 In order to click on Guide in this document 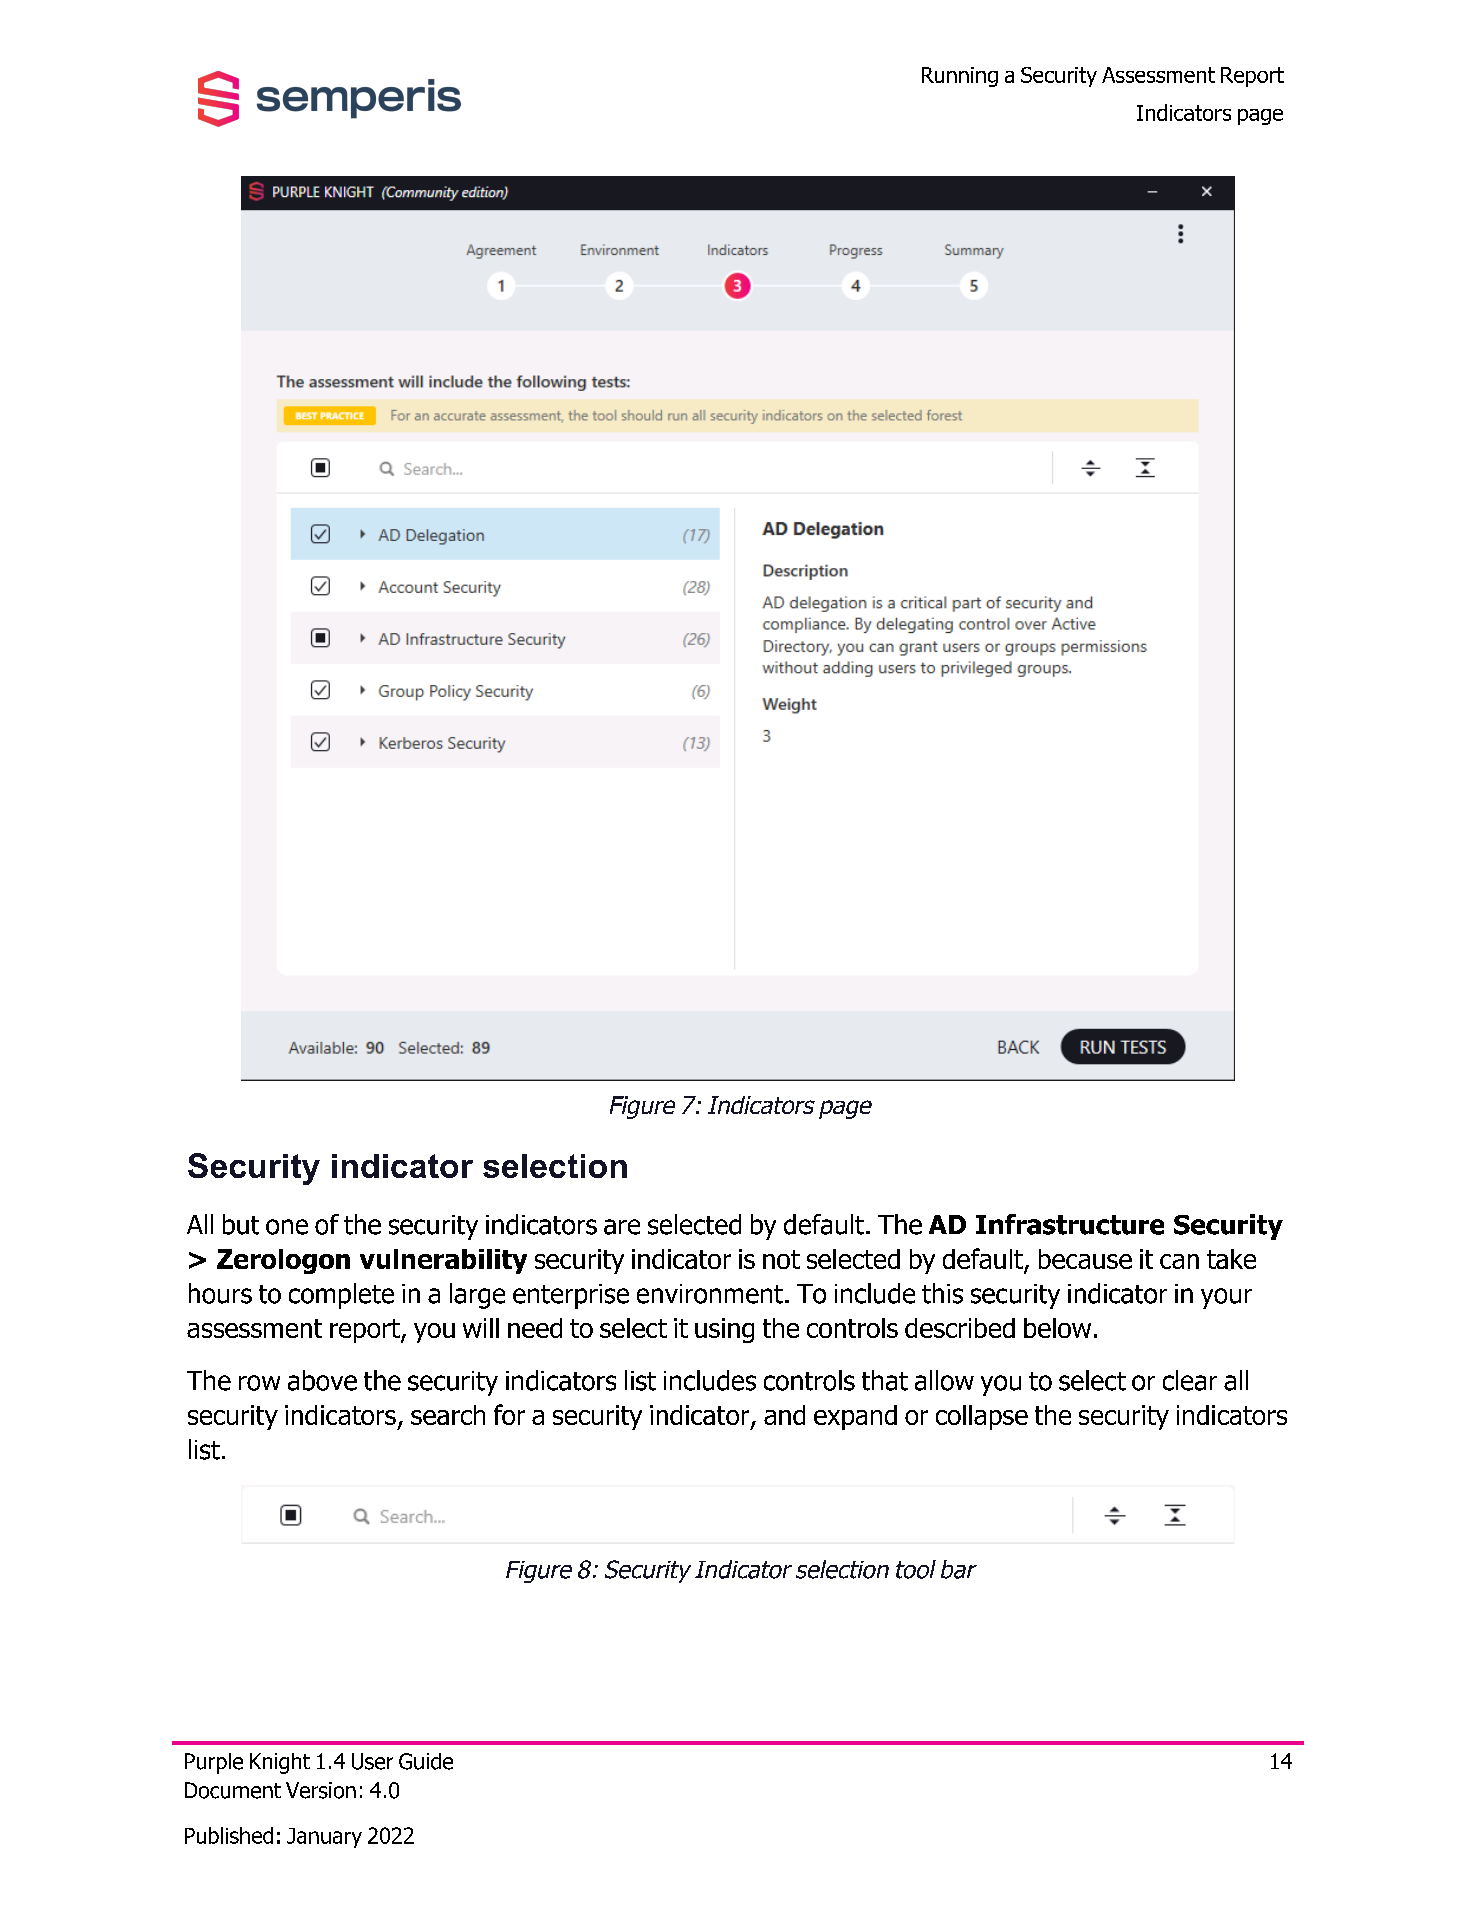, I will do `click(426, 1761)`.
